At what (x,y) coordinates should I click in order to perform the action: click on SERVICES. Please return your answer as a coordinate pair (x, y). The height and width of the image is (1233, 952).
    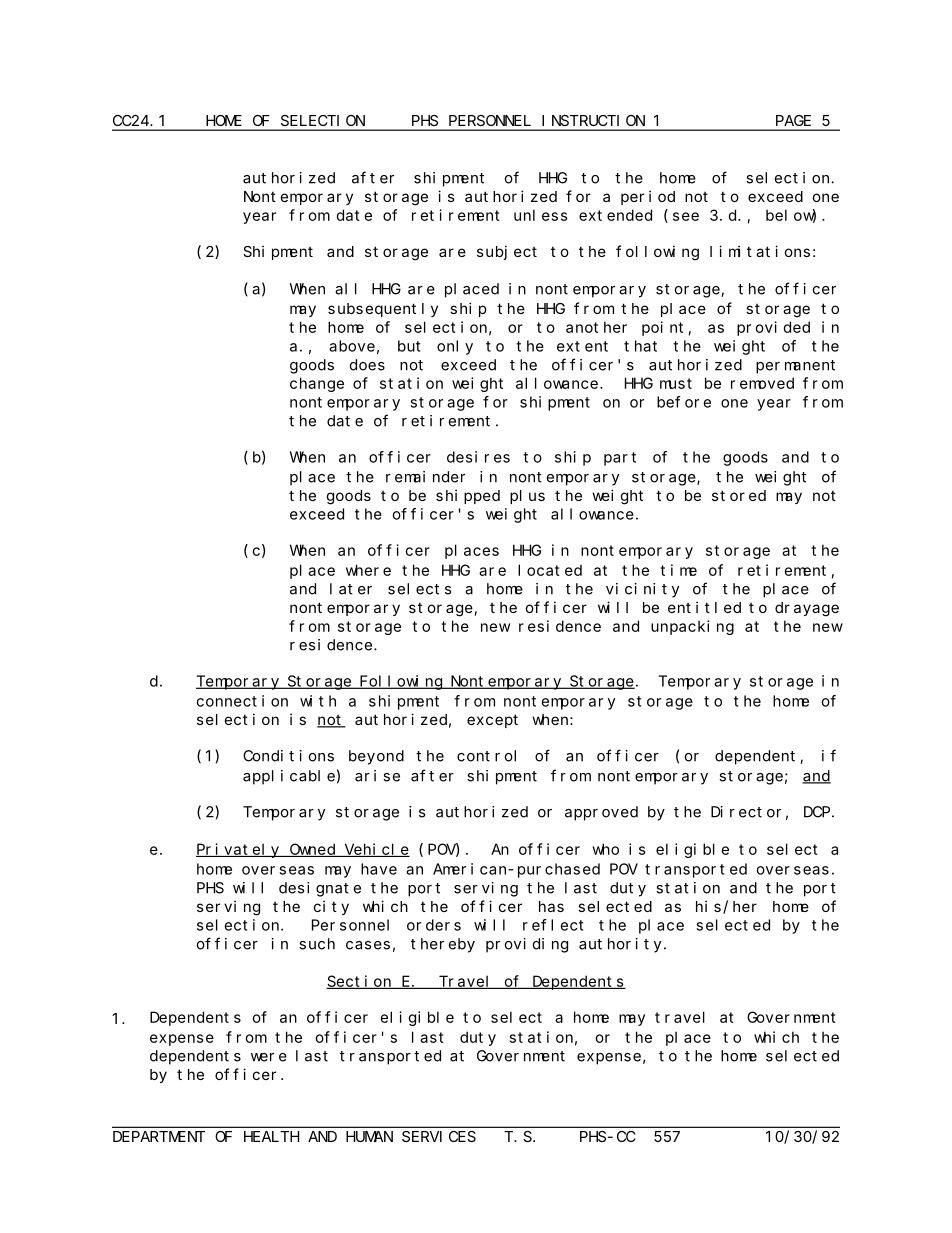
    Looking at the image, I should click on (439, 1136).
